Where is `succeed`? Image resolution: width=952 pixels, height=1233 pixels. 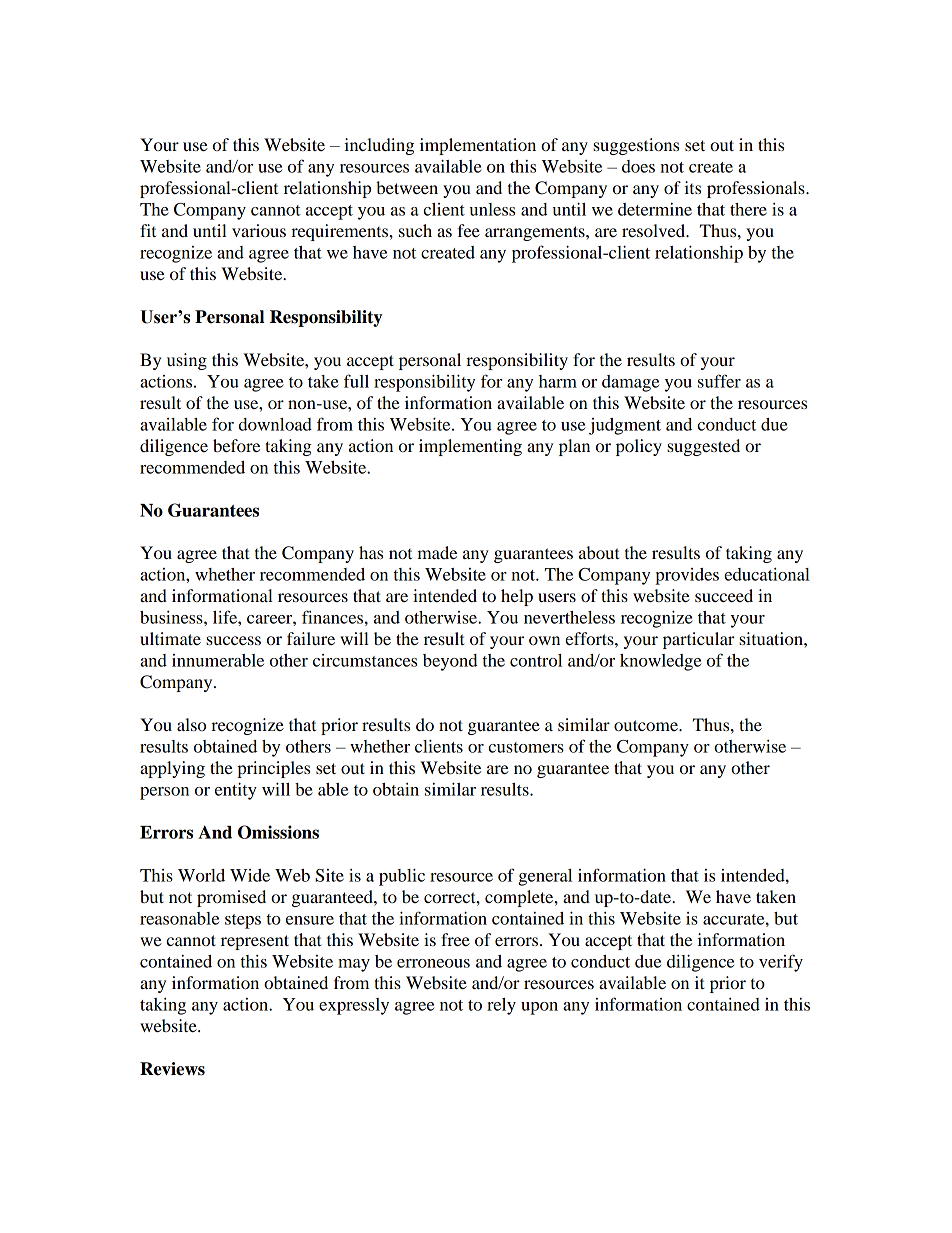
succeed is located at coordinates (724, 595).
